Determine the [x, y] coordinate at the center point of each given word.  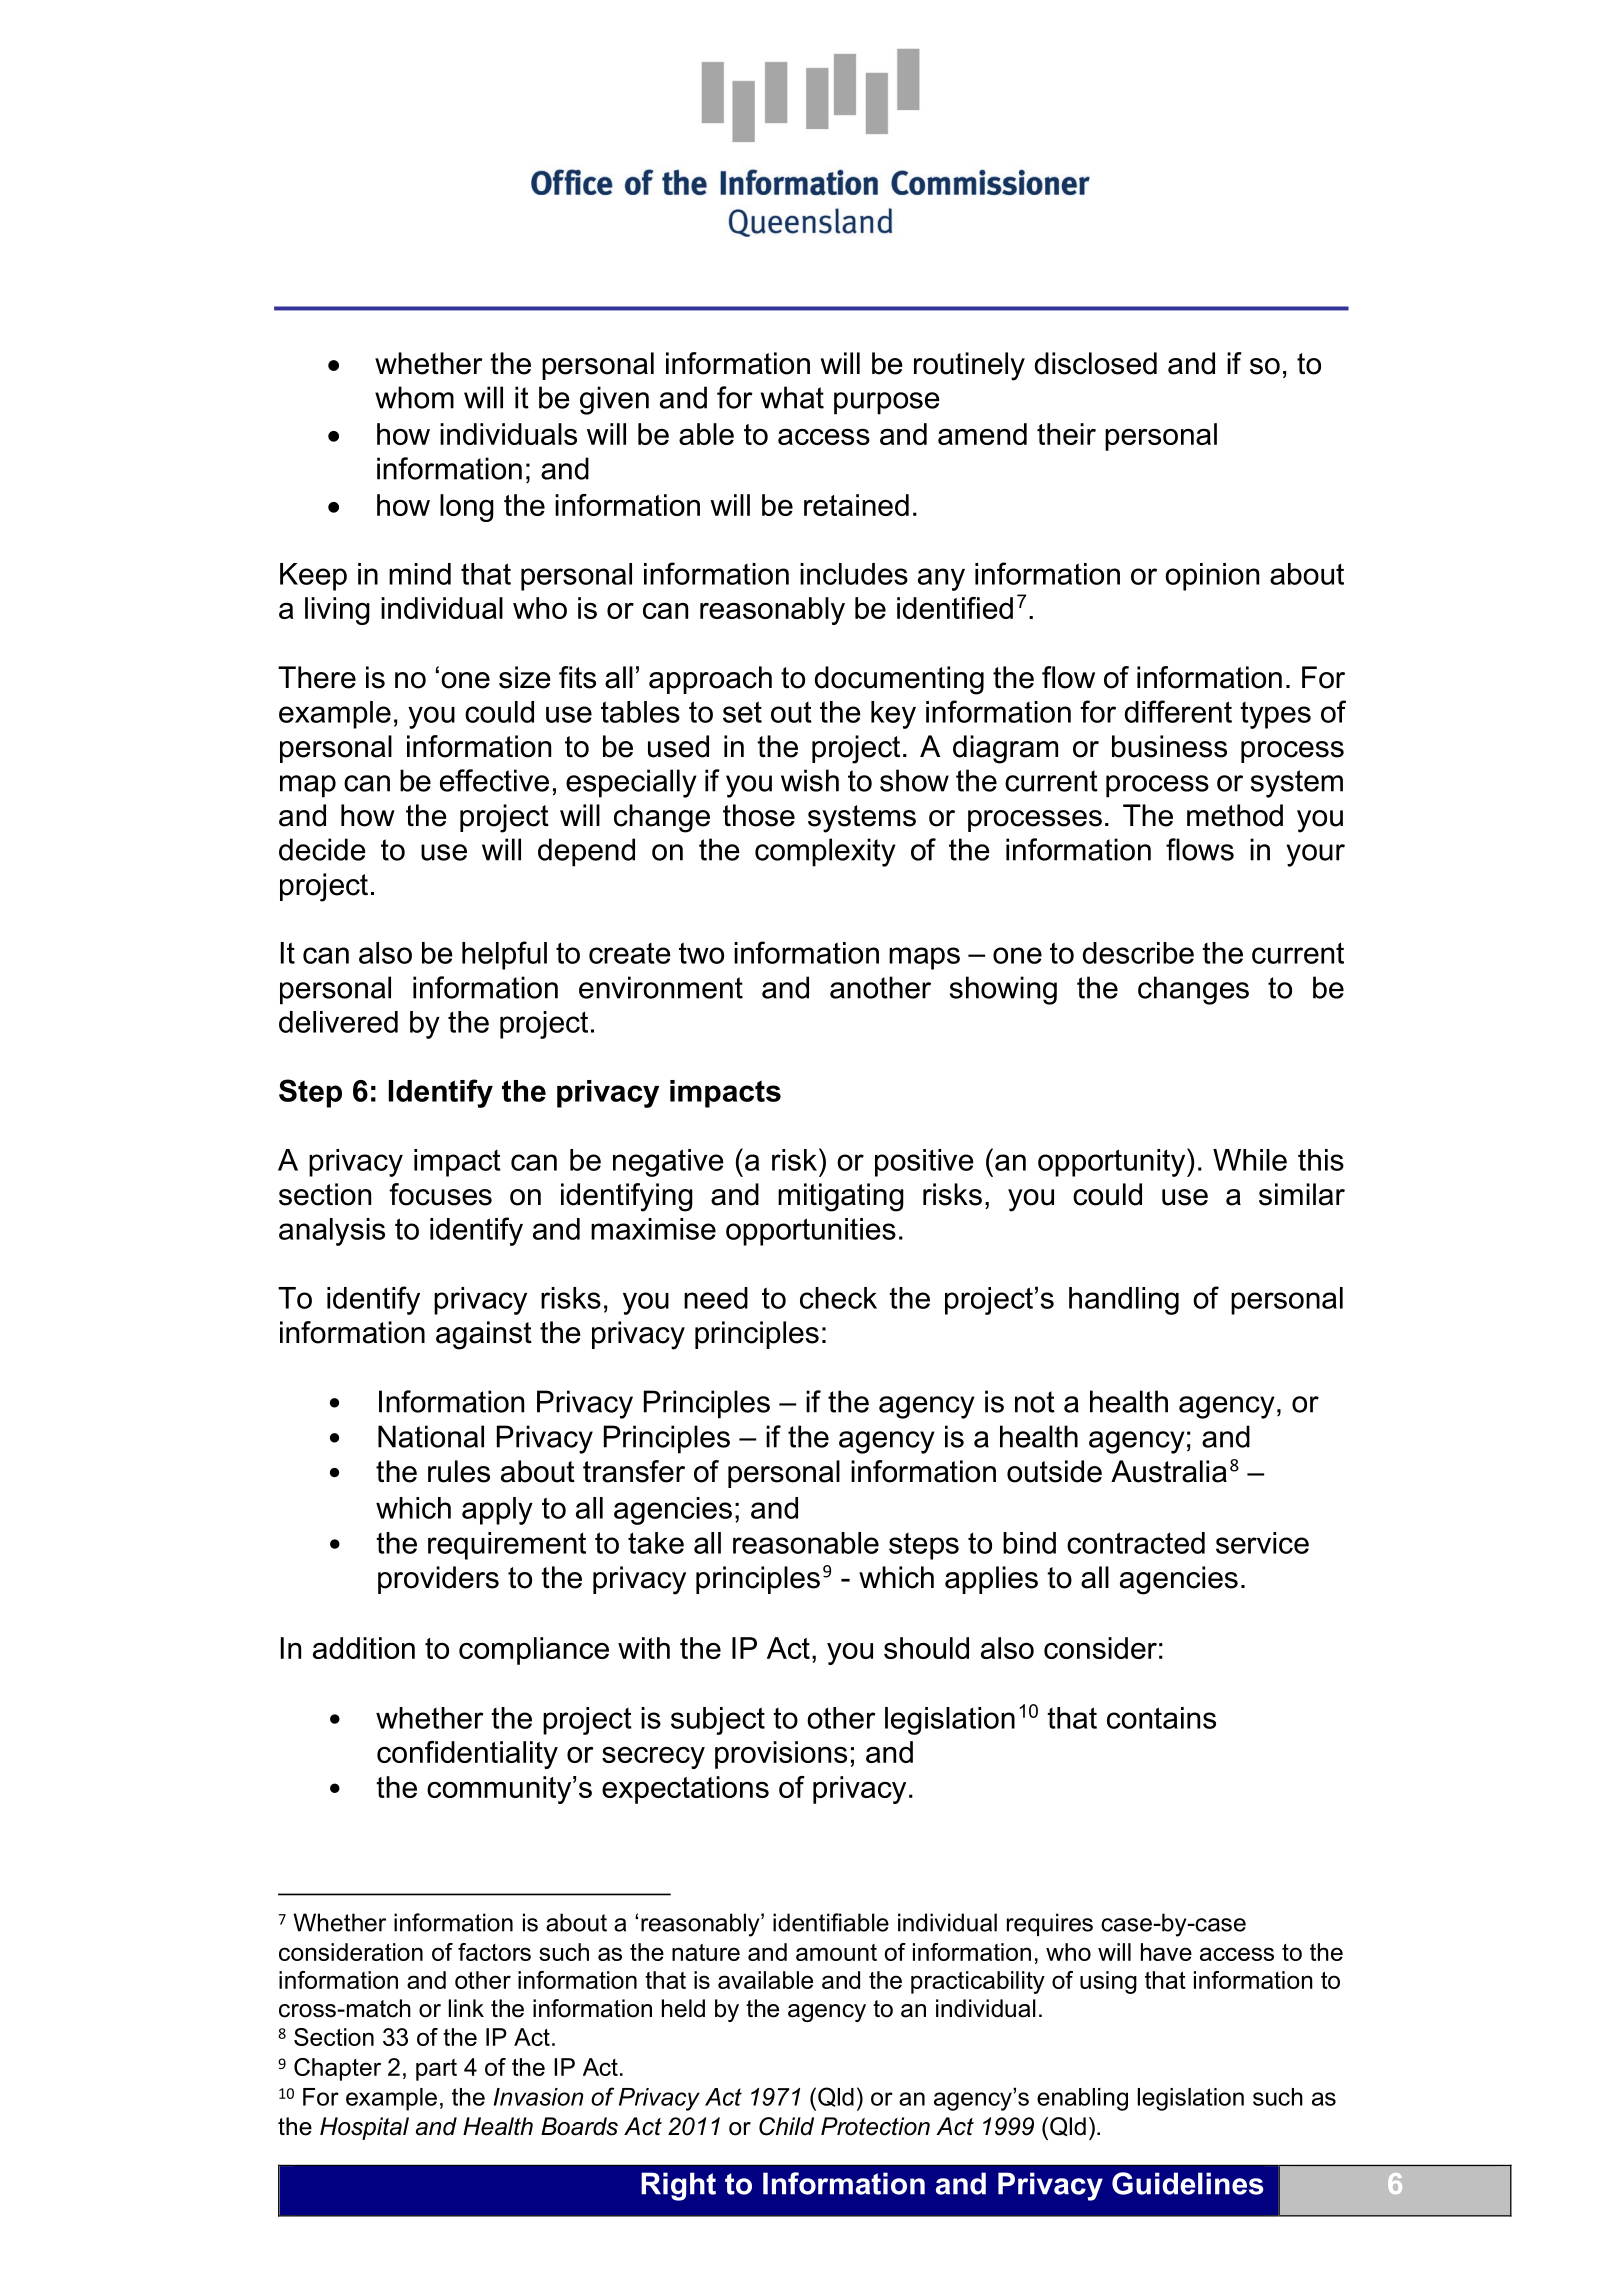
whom [414, 397]
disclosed [1096, 363]
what [792, 397]
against [484, 1335]
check [838, 1298]
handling [1124, 1301]
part [436, 2070]
